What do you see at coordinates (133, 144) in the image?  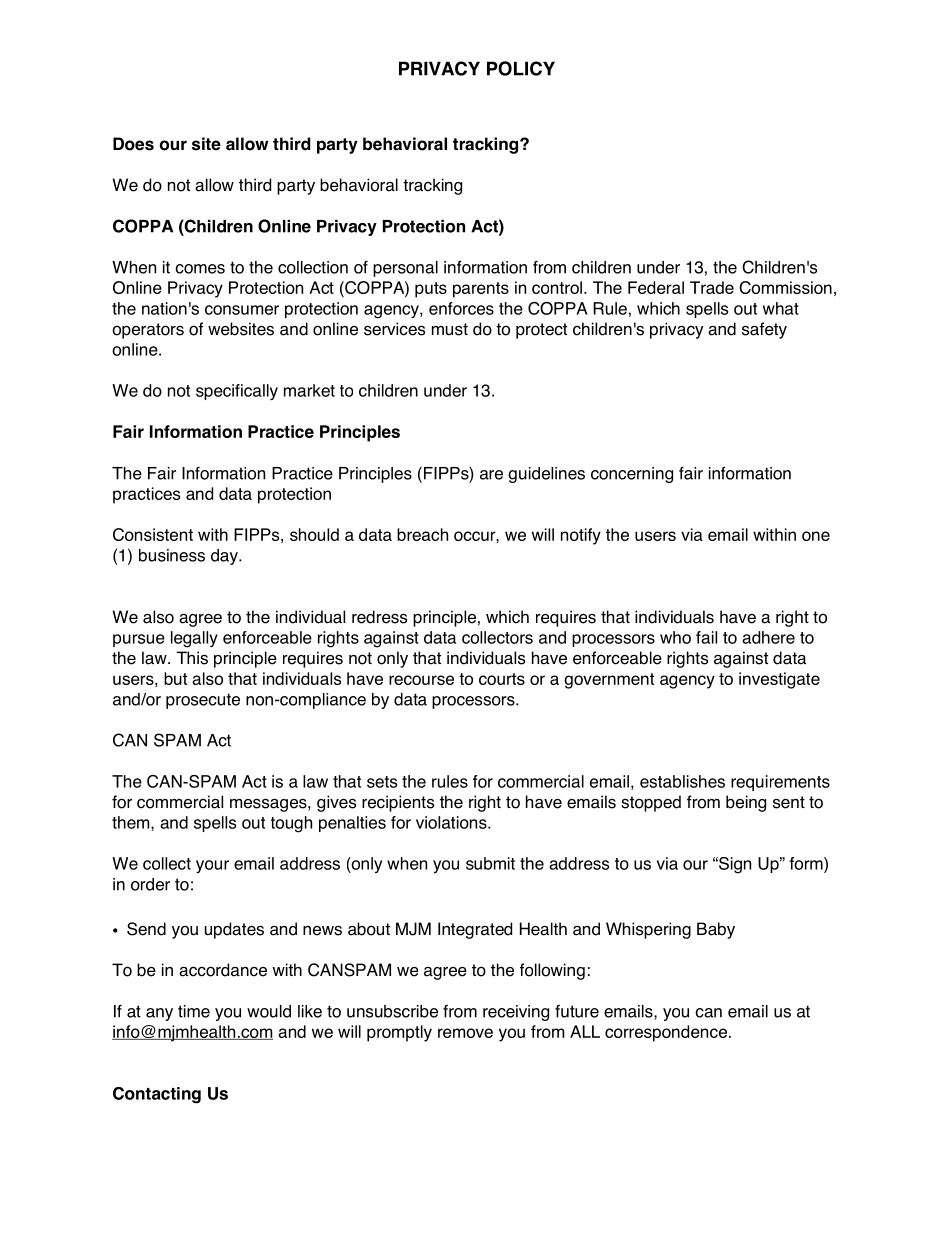 I see `Does` at bounding box center [133, 144].
